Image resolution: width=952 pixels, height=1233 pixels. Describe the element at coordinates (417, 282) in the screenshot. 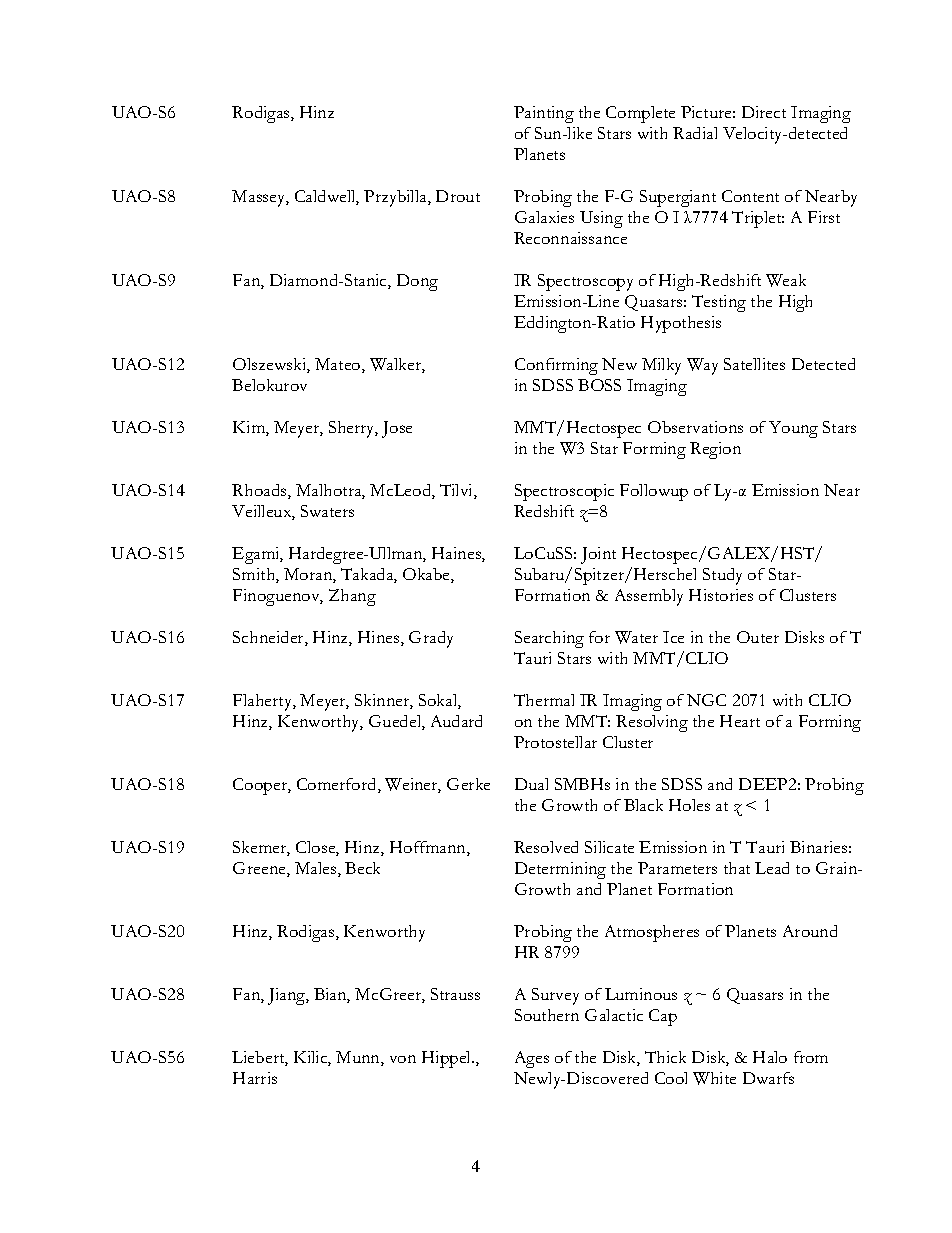

I see `Dong` at that location.
